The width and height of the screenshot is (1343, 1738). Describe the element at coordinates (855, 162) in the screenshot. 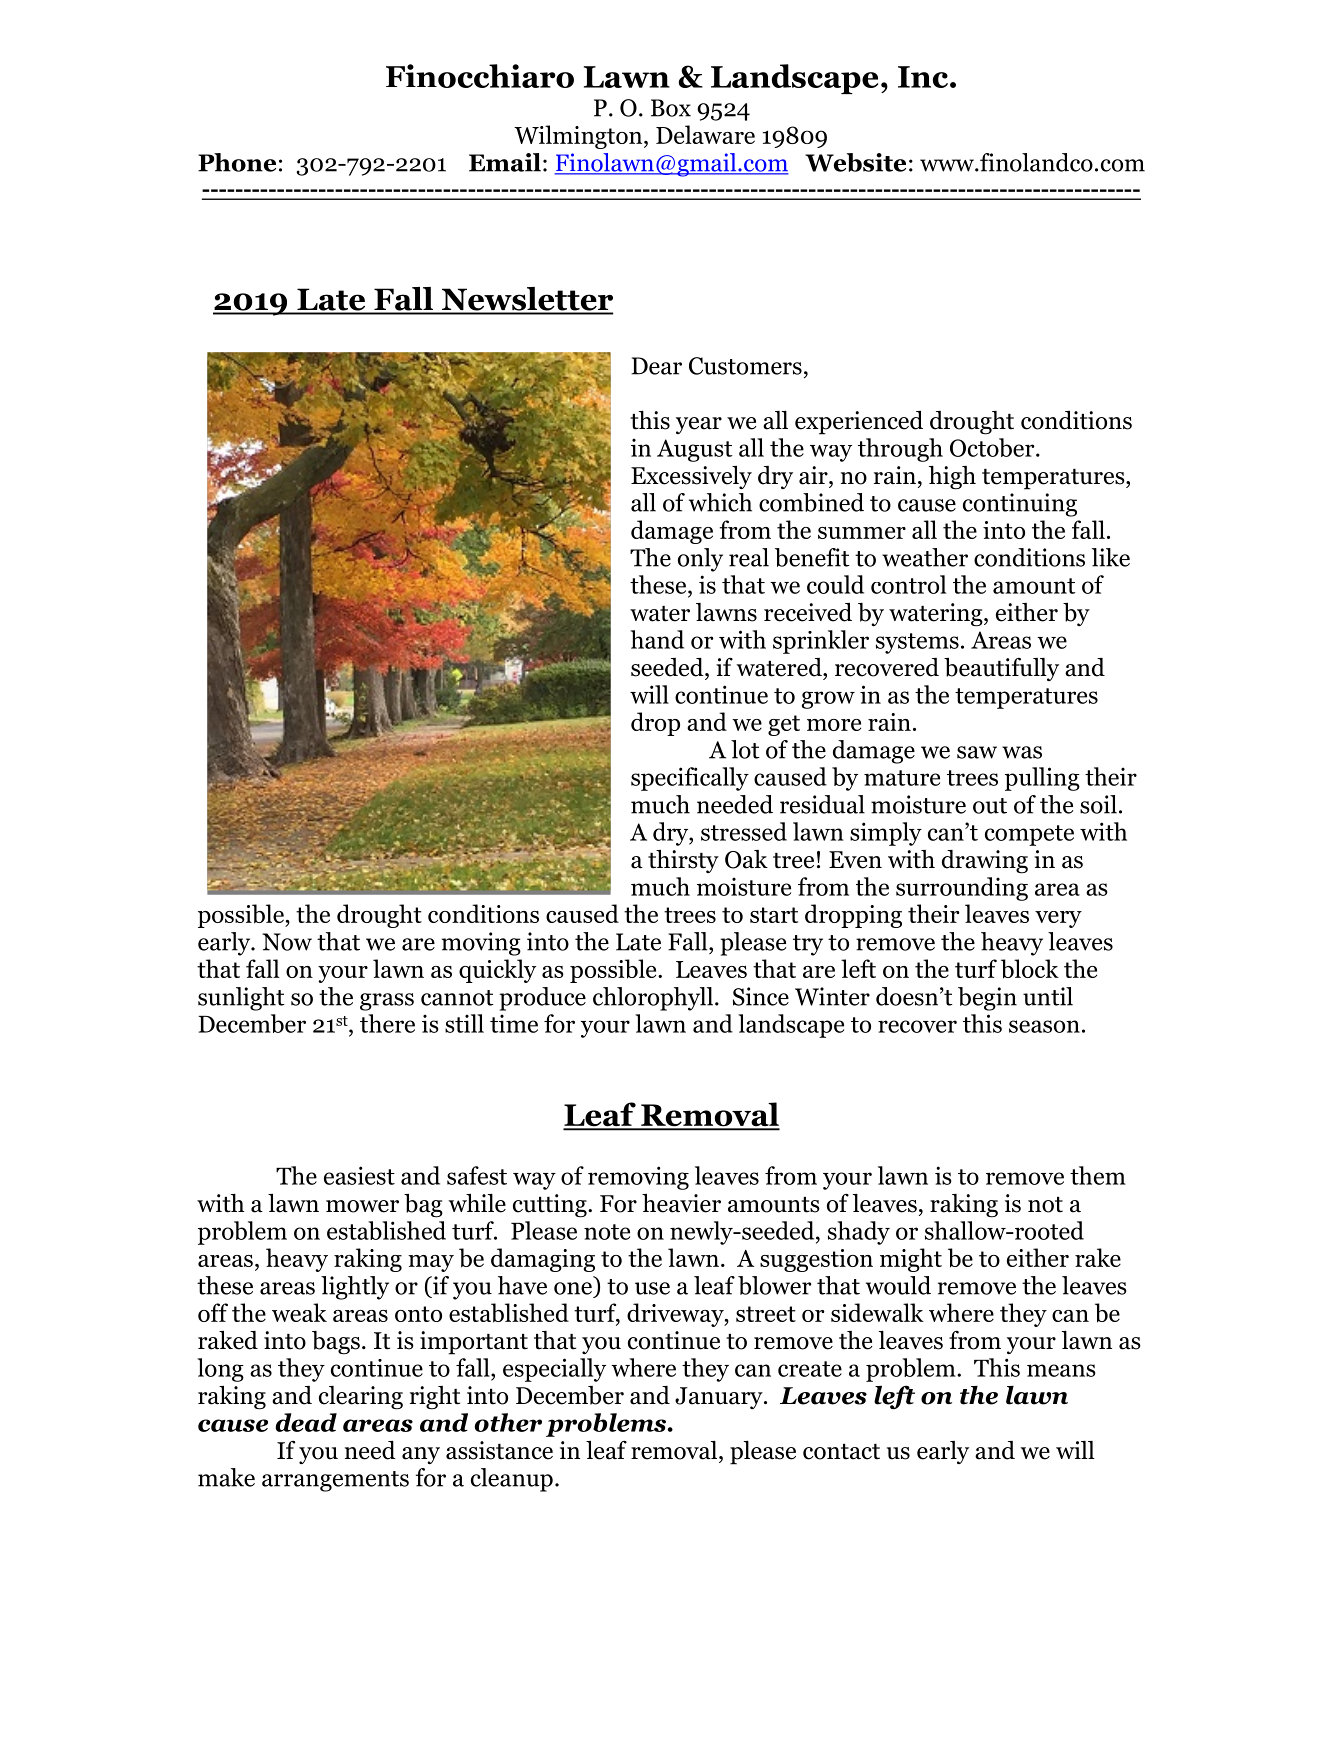

I see `Website` at that location.
